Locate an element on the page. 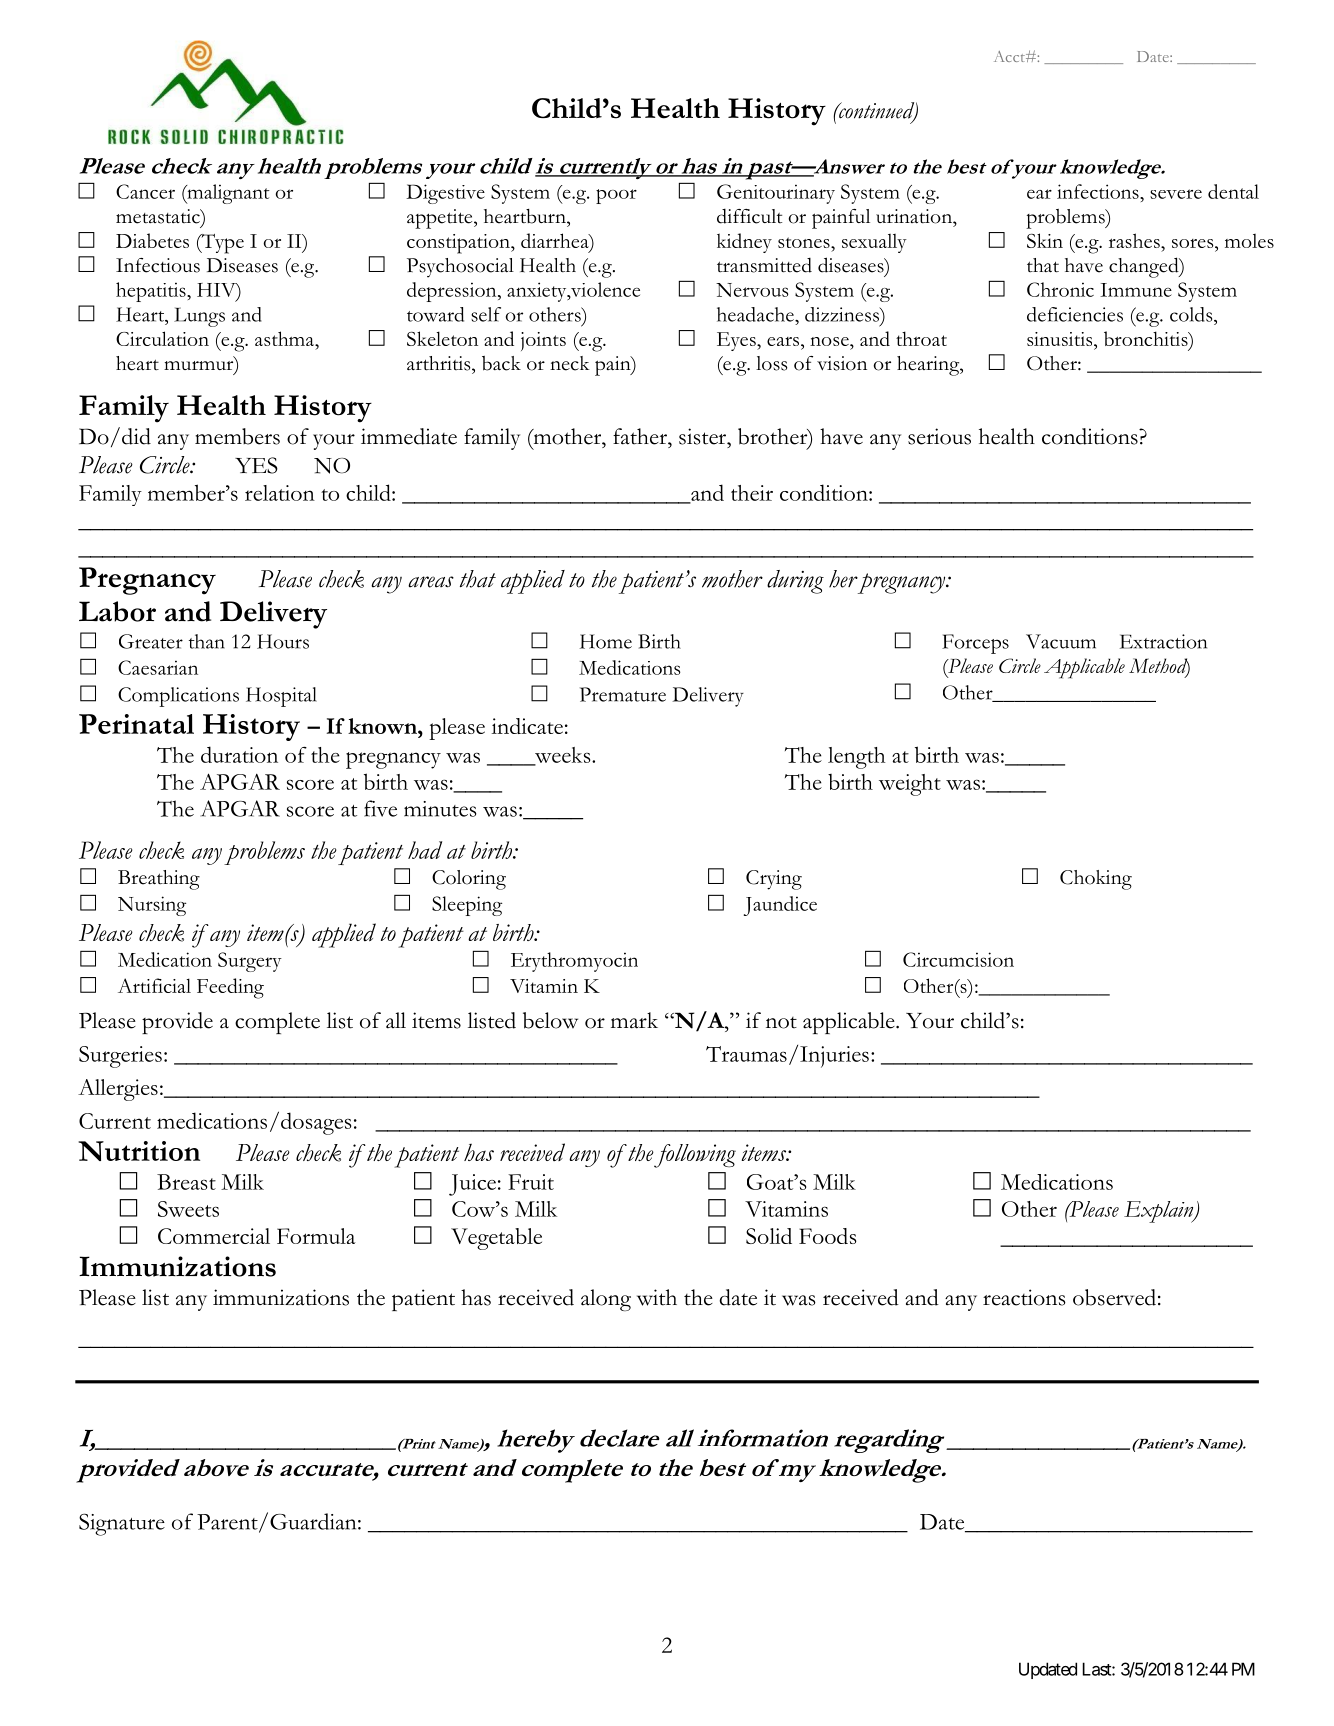 This document has height=1726, width=1334. infections is located at coordinates (1099, 191).
